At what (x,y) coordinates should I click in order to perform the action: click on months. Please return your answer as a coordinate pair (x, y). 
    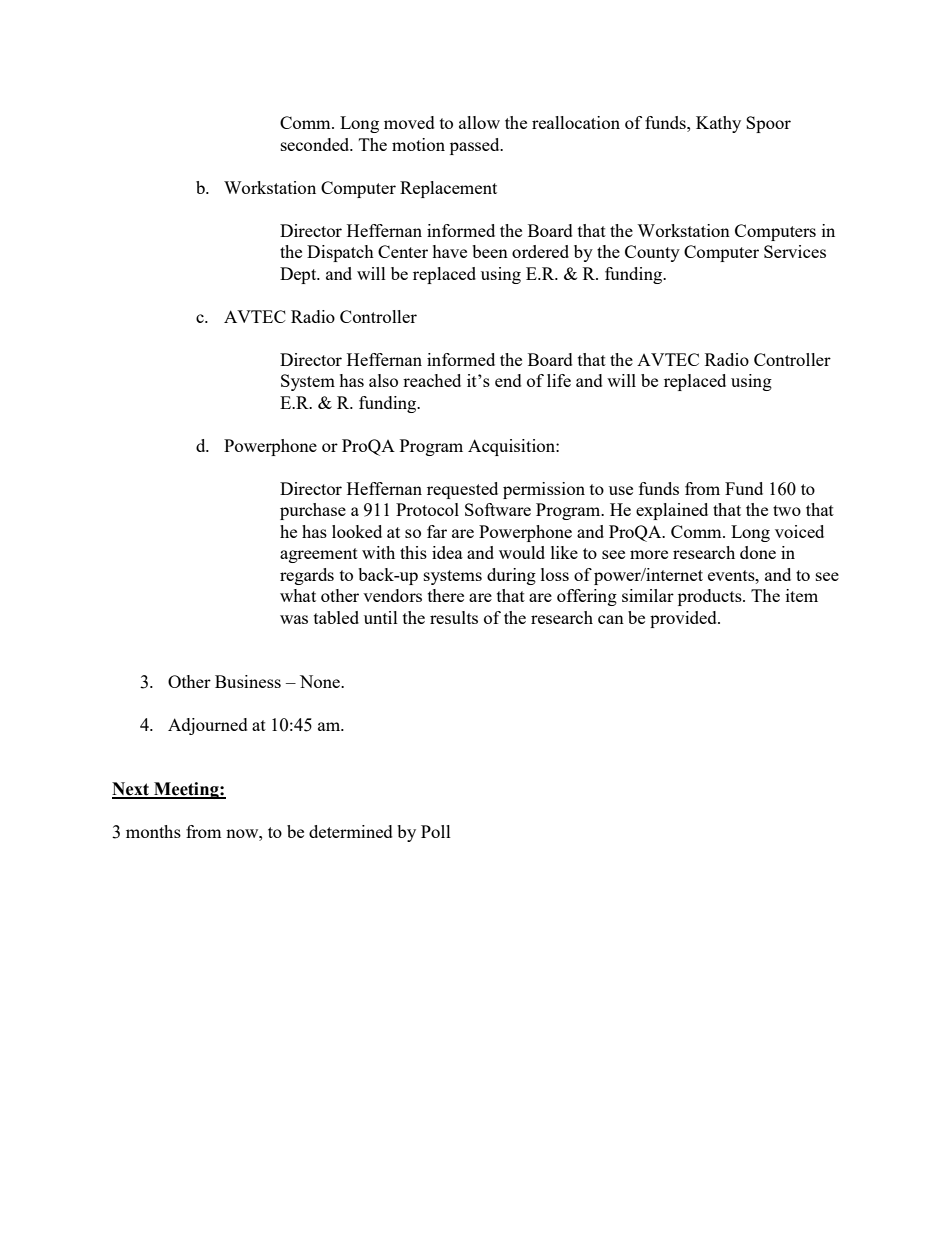
    Looking at the image, I should click on (153, 831).
